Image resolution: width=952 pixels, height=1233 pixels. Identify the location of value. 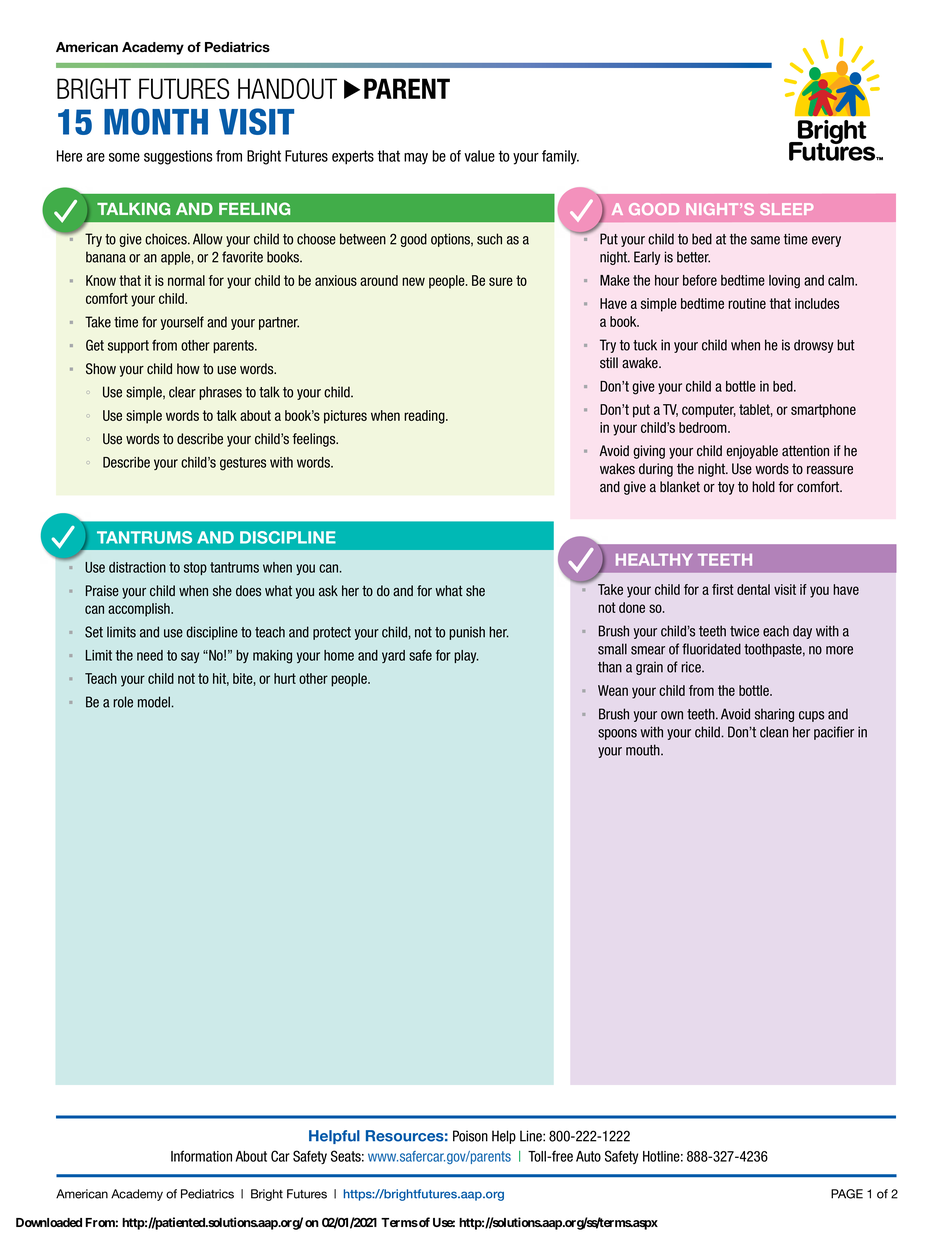
(479, 156).
